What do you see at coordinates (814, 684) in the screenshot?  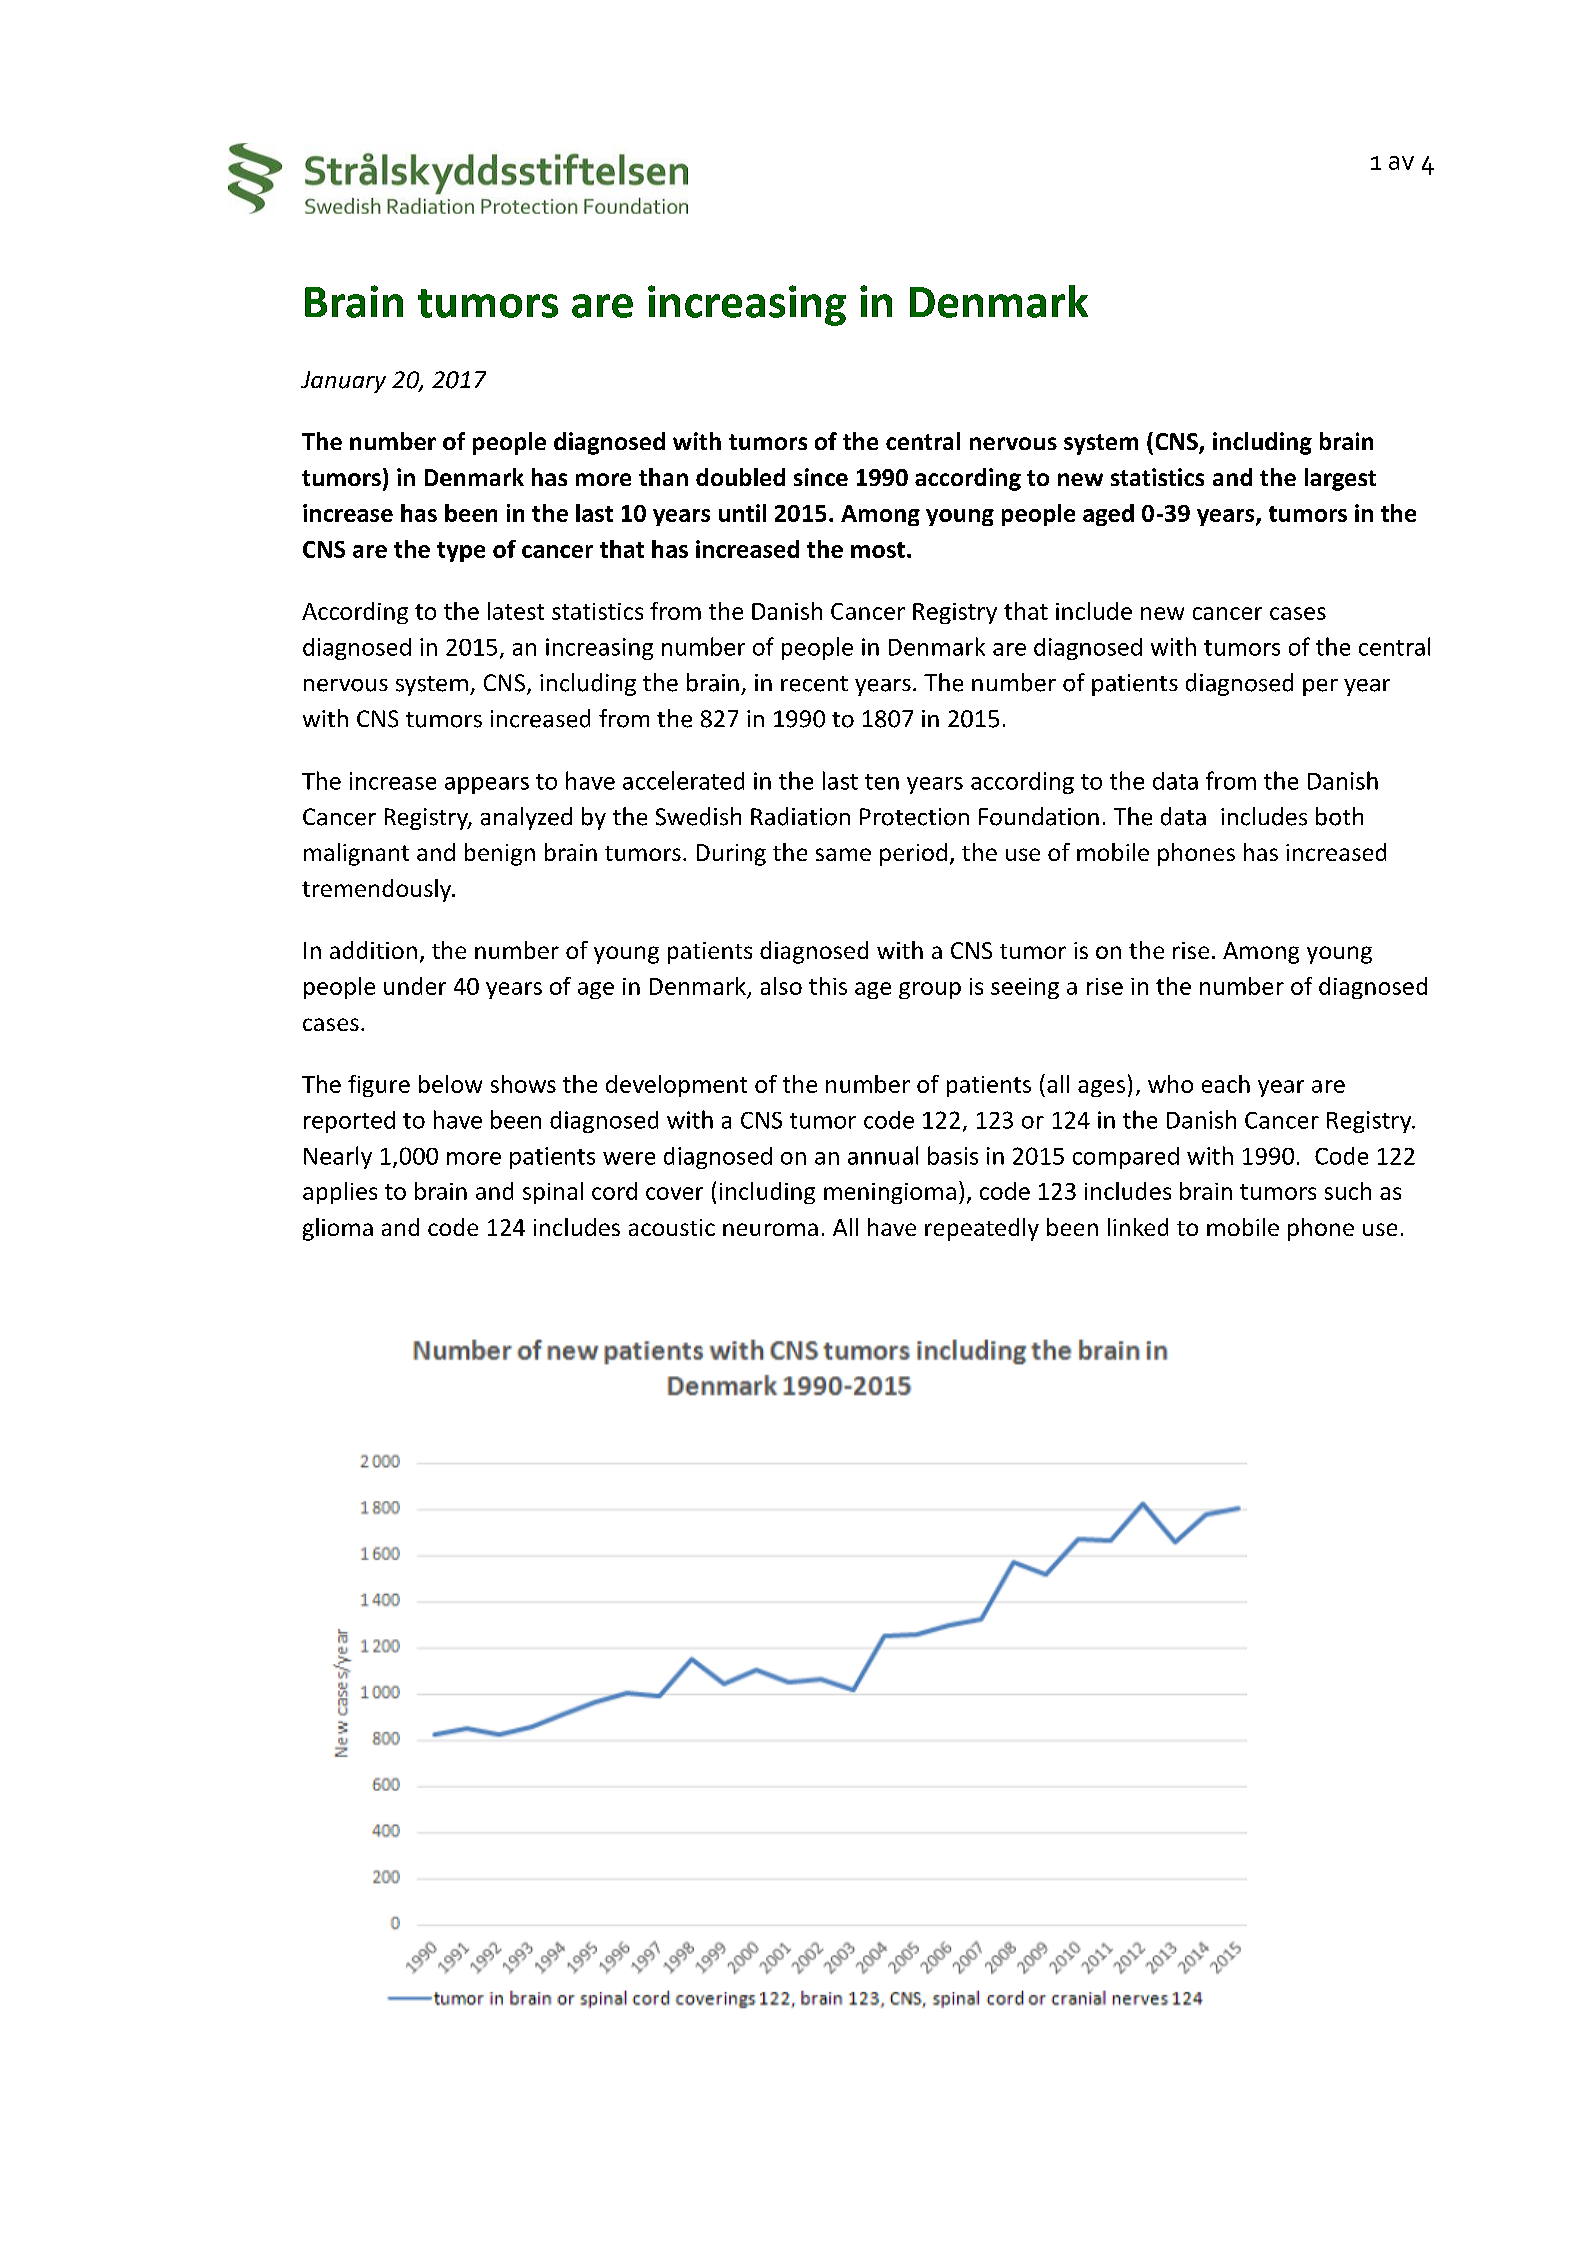 I see `recent` at bounding box center [814, 684].
